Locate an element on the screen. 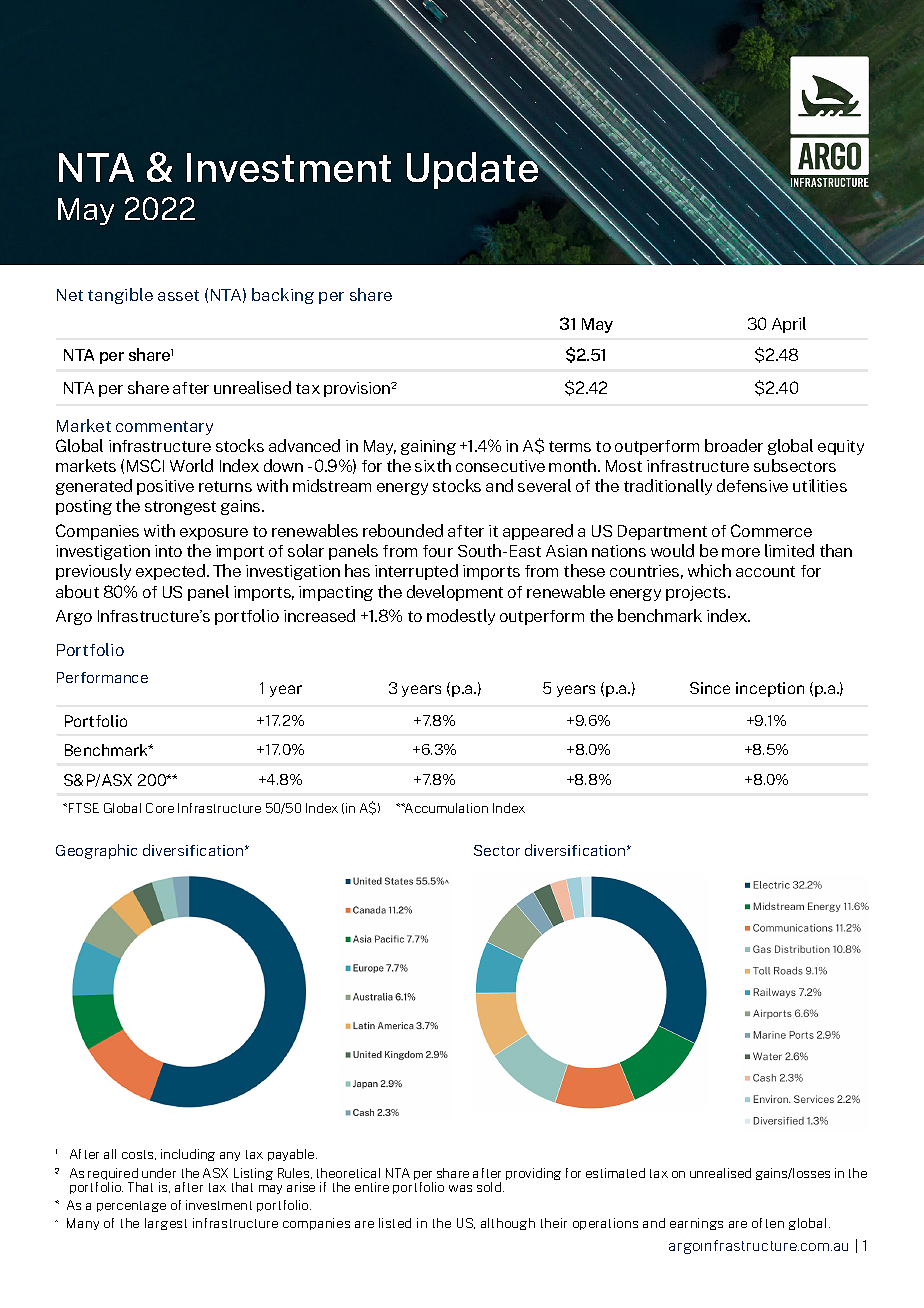 The width and height of the screenshot is (924, 1308). backing is located at coordinates (283, 296).
